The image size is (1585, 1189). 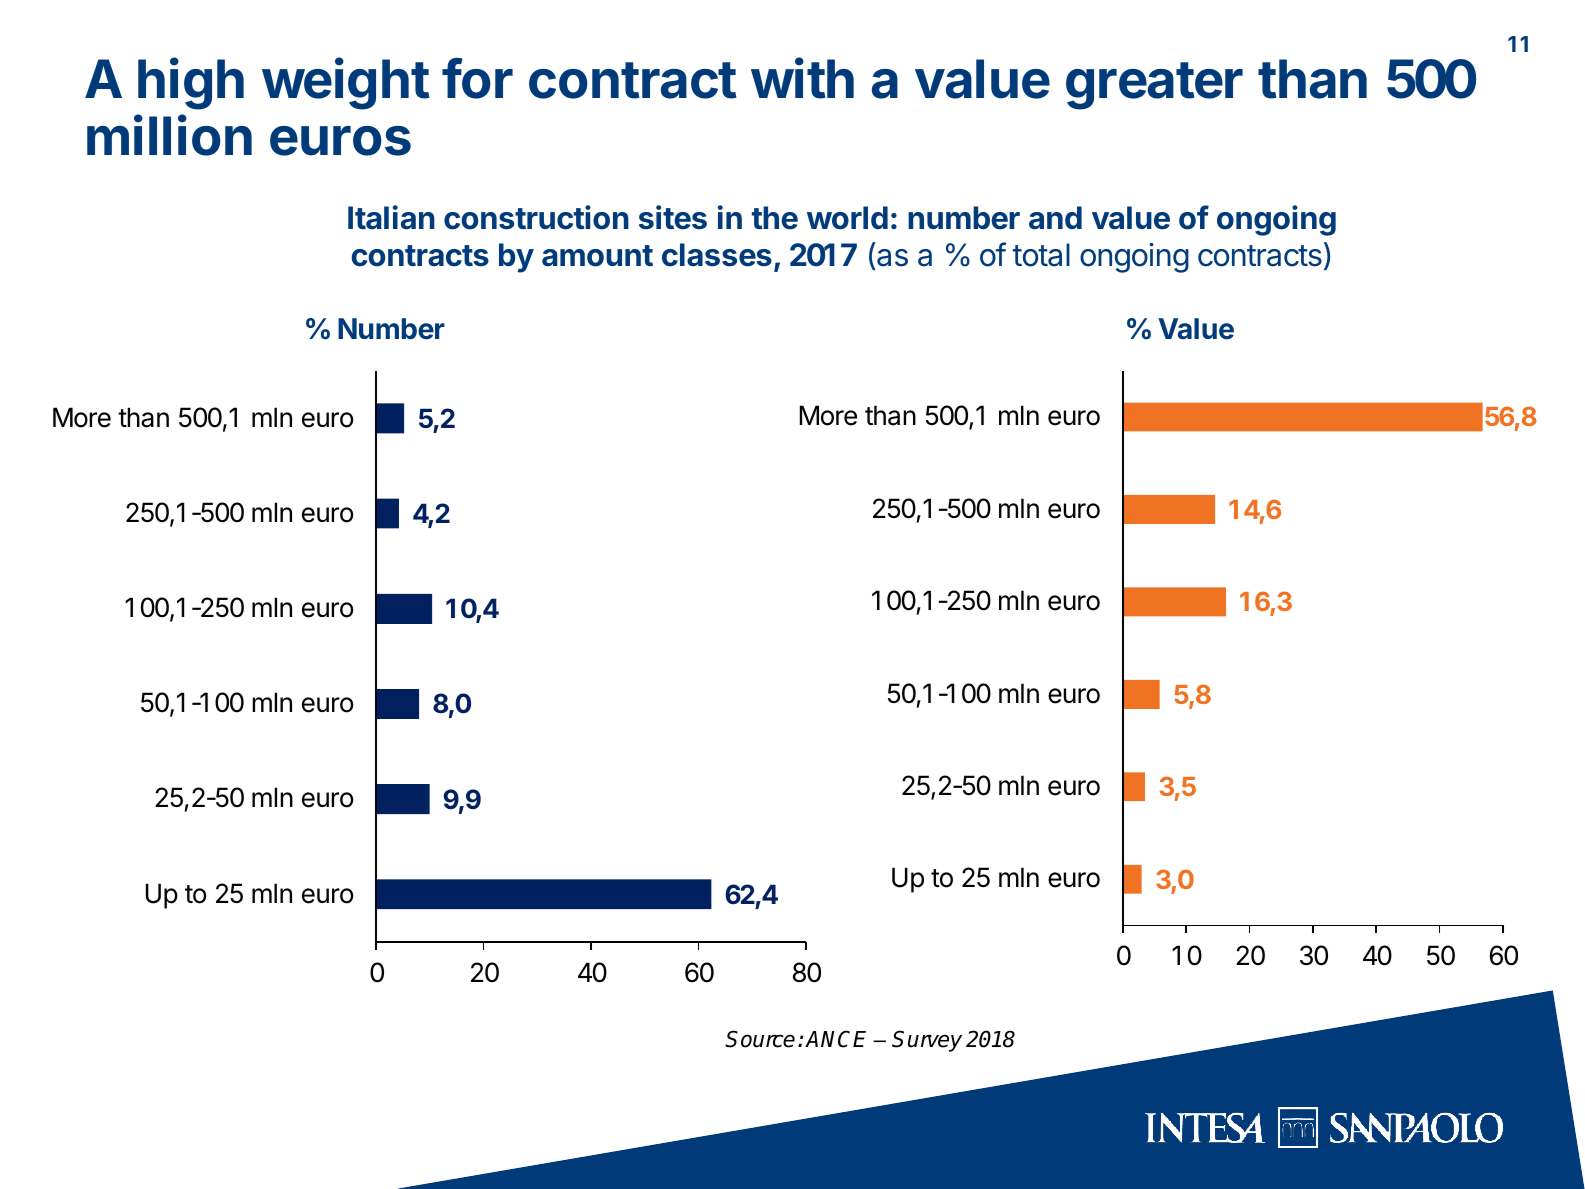 What do you see at coordinates (927, 1041) in the image?
I see `Survey` at bounding box center [927, 1041].
